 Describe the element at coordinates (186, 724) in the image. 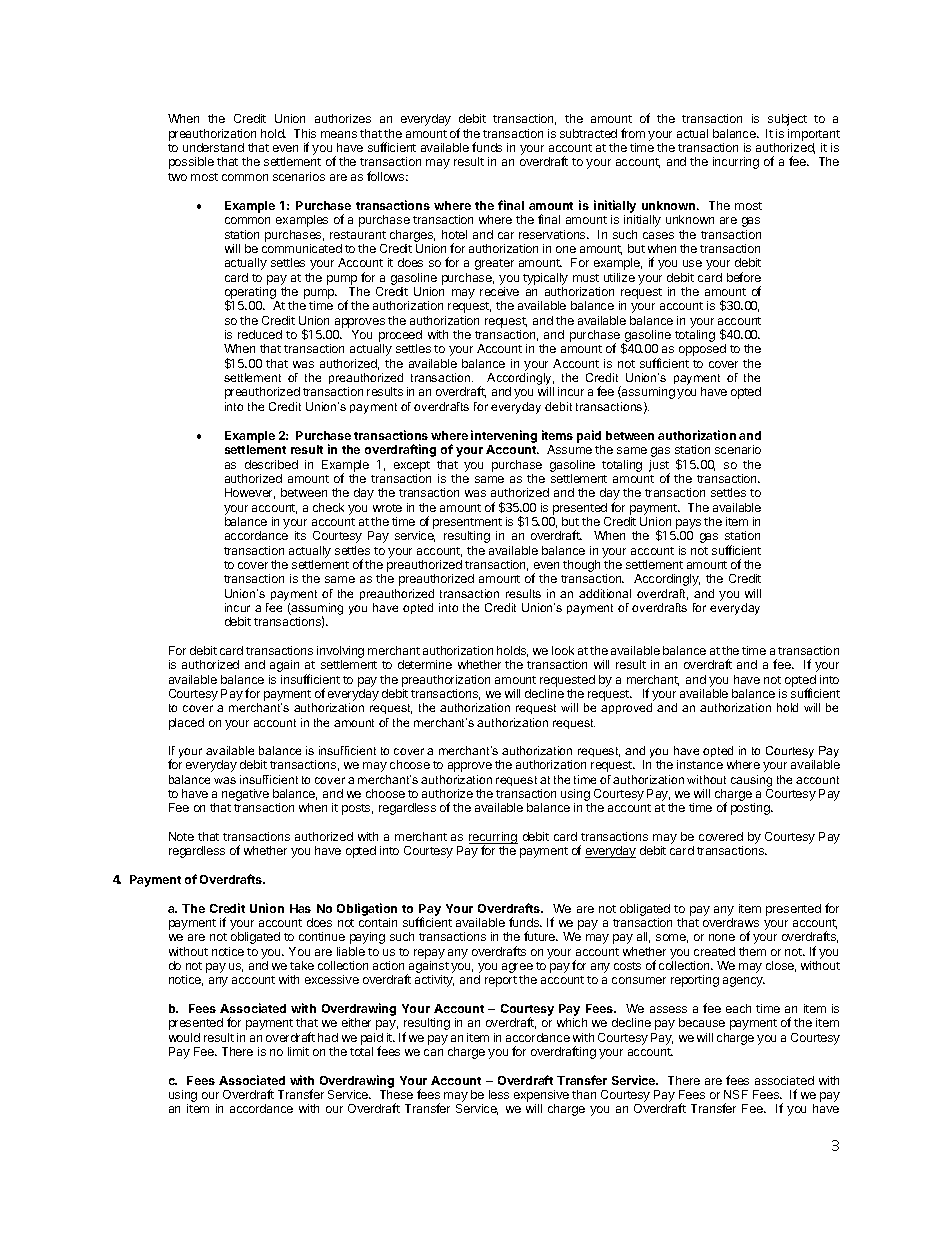

I see `placed` at that location.
